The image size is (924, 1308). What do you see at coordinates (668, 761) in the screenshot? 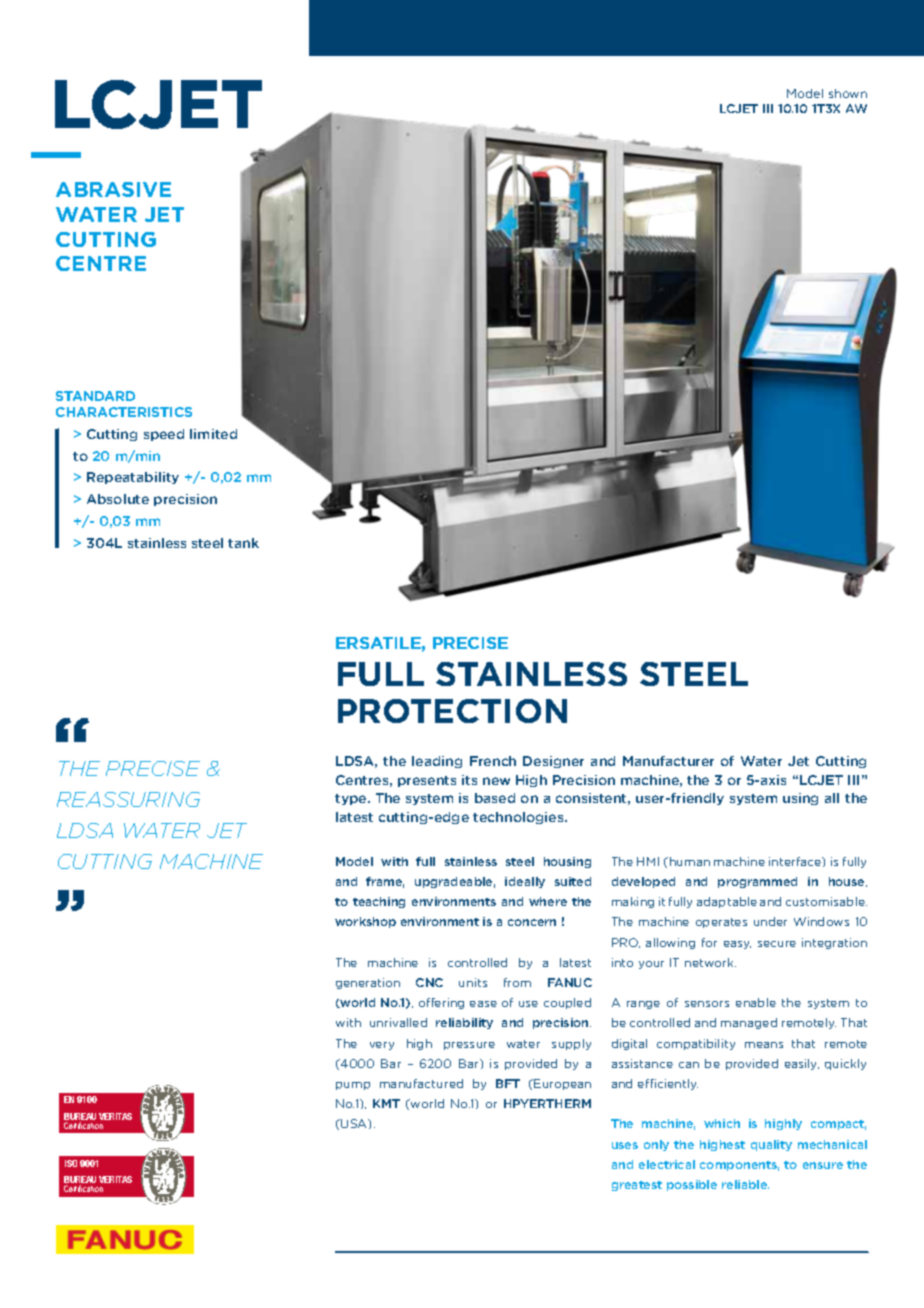
I see `Manufacturer` at bounding box center [668, 761].
